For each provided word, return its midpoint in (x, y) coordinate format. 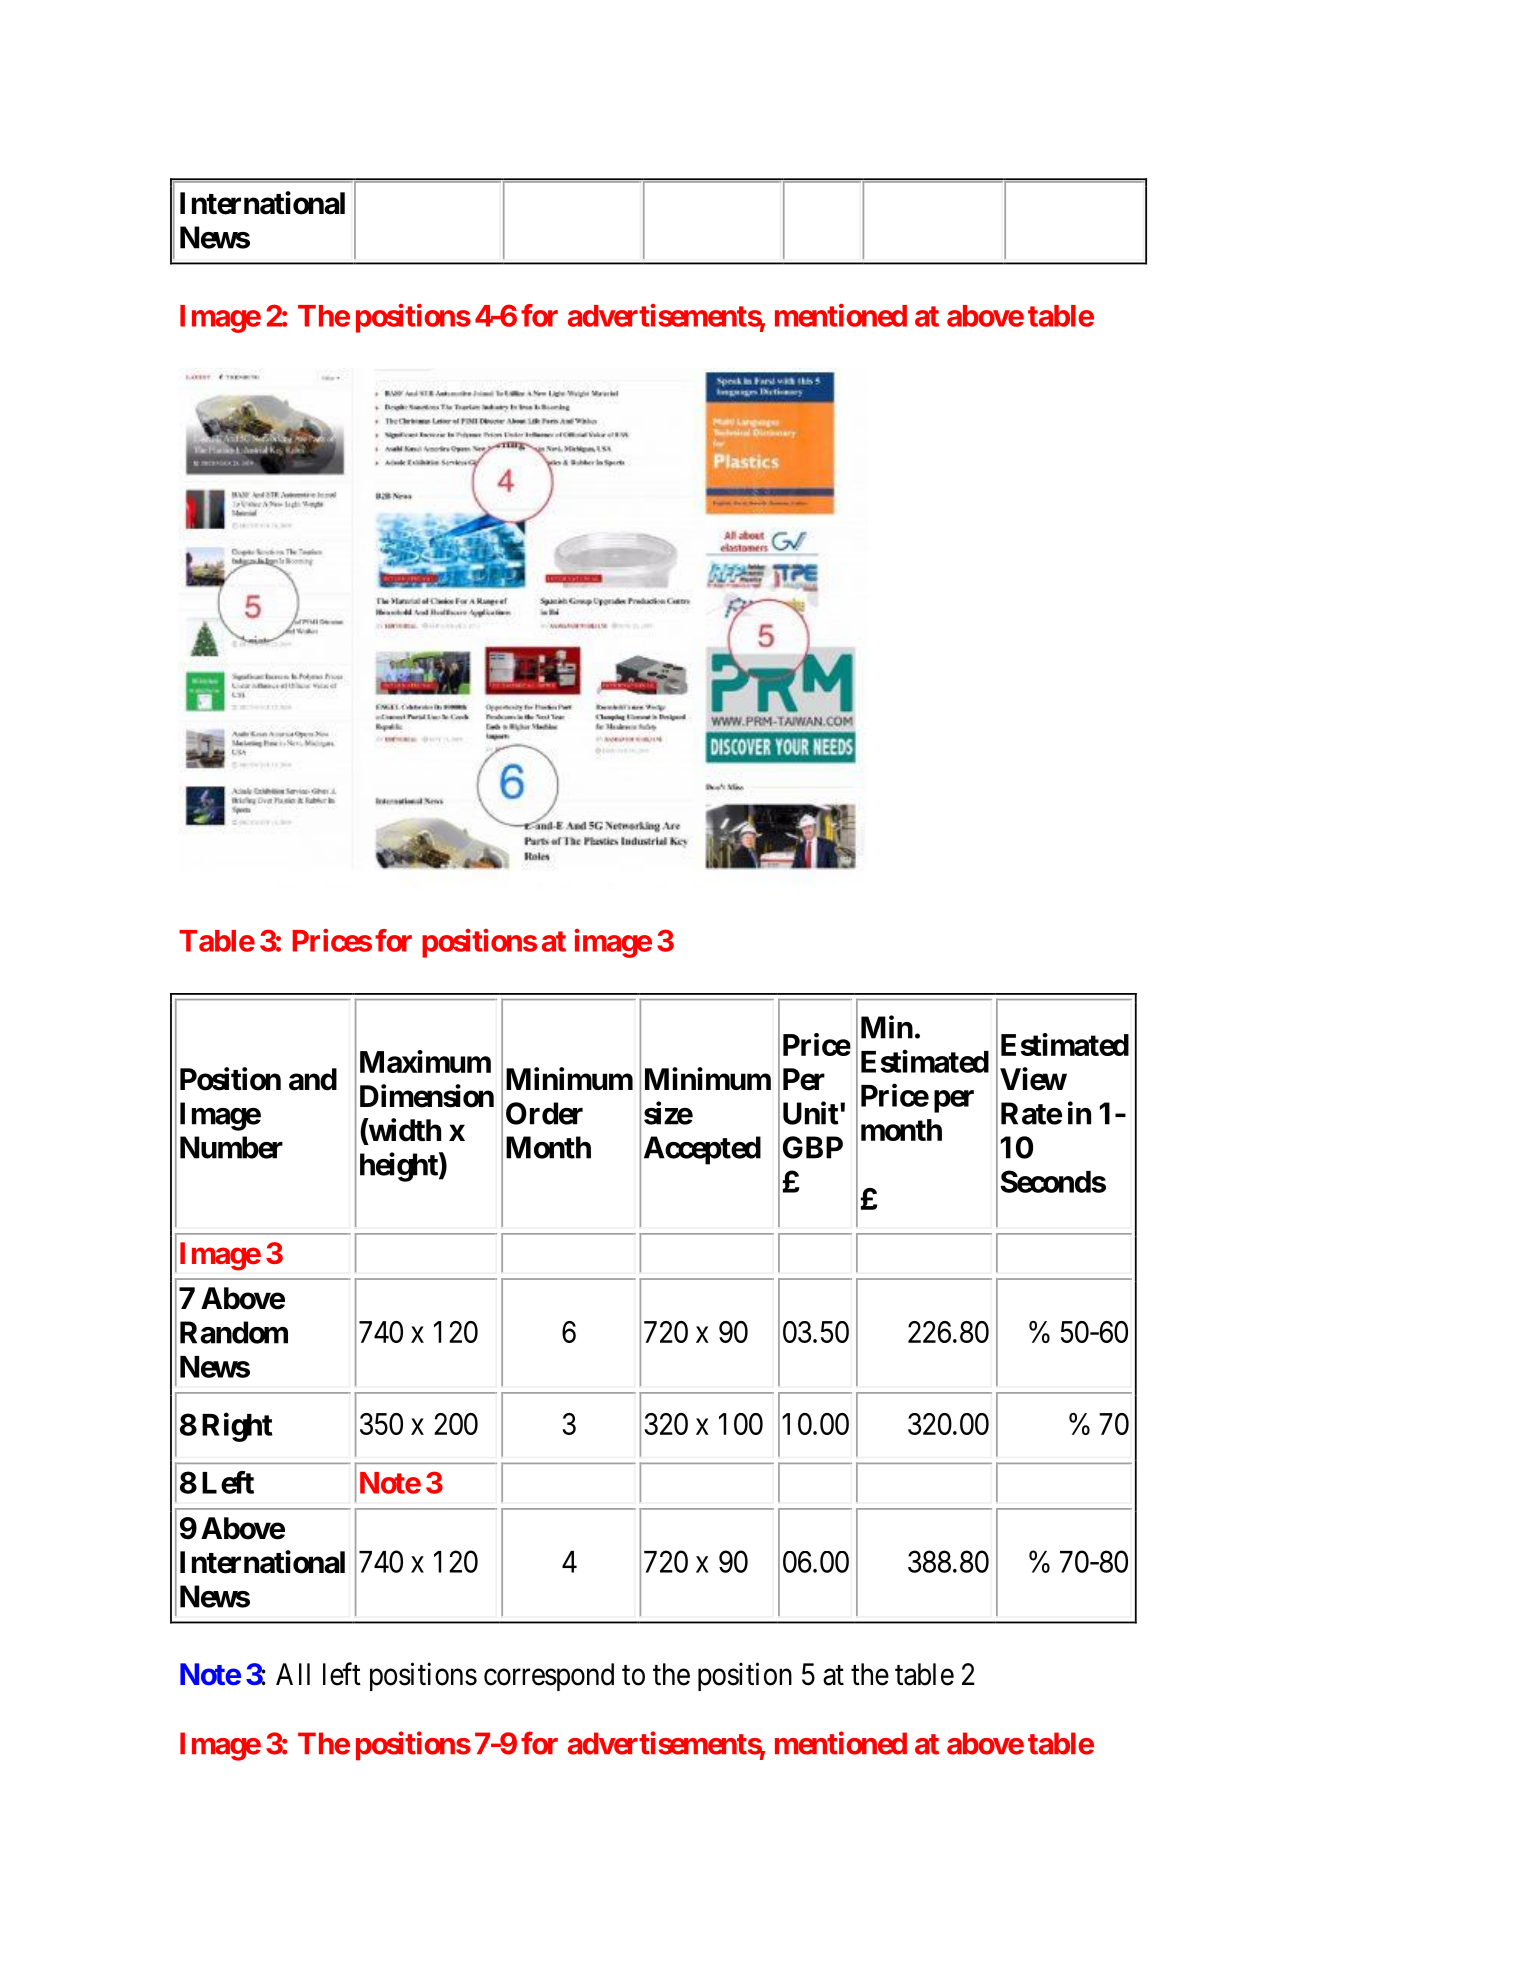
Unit (811, 1113)
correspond (549, 1677)
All (293, 1674)
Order (544, 1113)
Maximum (425, 1061)
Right (237, 1427)
